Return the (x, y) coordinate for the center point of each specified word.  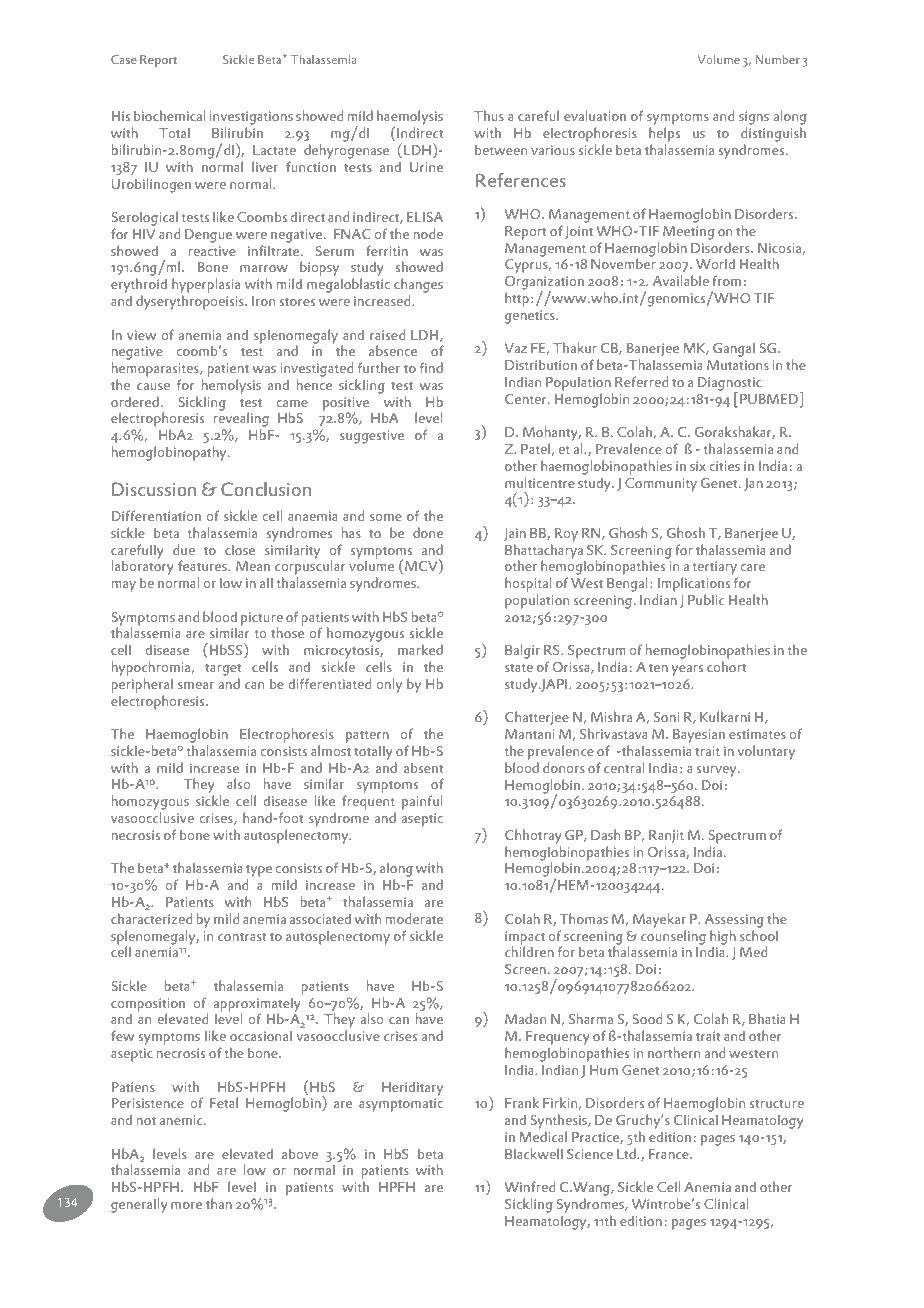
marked (420, 649)
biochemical (169, 115)
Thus (489, 115)
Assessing (734, 921)
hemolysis (231, 386)
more (186, 1205)
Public (706, 599)
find (431, 367)
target (223, 670)
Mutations (738, 365)
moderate (414, 918)
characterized (151, 918)
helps (664, 134)
